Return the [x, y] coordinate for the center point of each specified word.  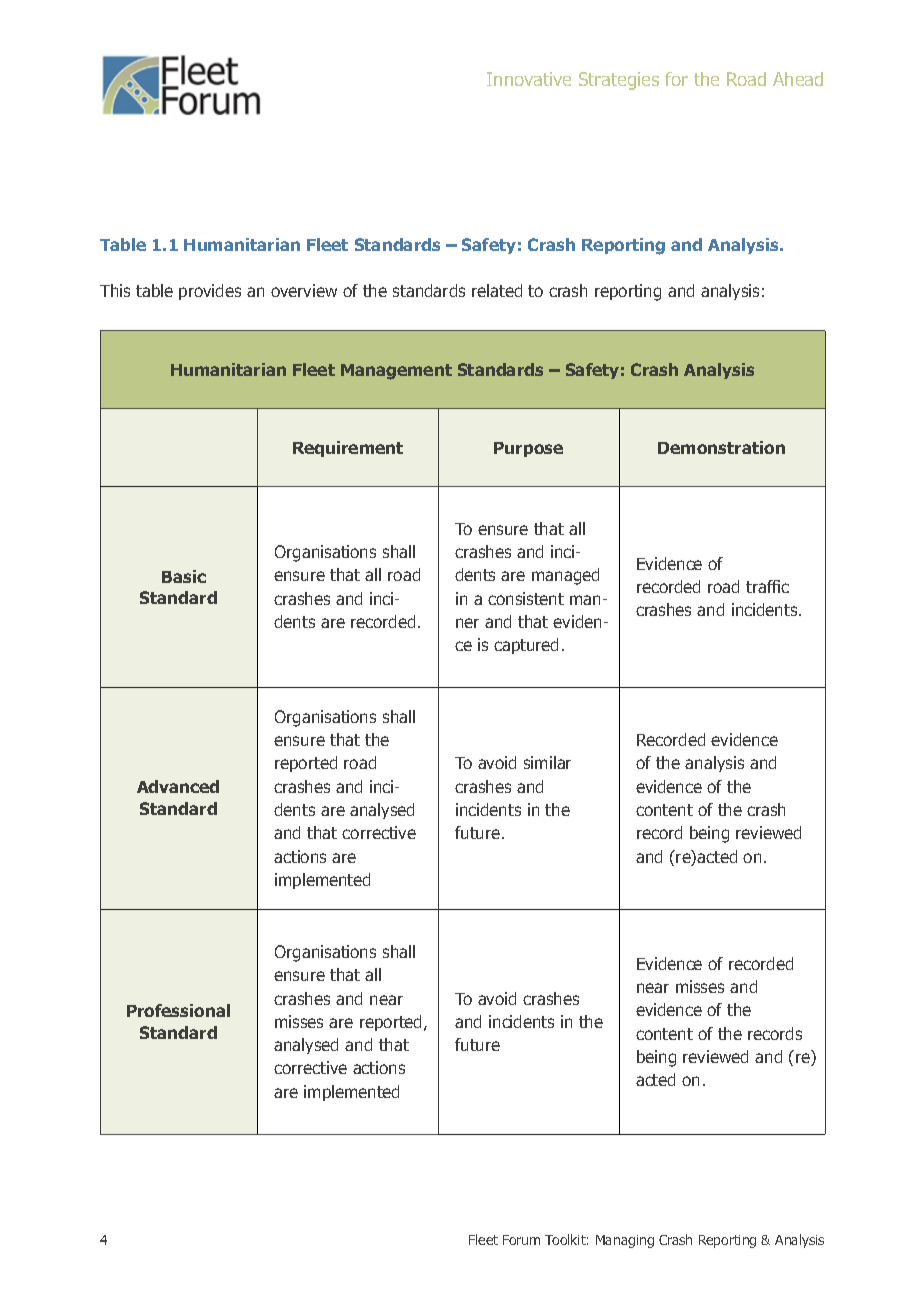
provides [210, 292]
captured [526, 646]
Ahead [798, 79]
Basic [184, 576]
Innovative [529, 79]
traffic [767, 586]
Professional [178, 1010]
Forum [521, 1240]
